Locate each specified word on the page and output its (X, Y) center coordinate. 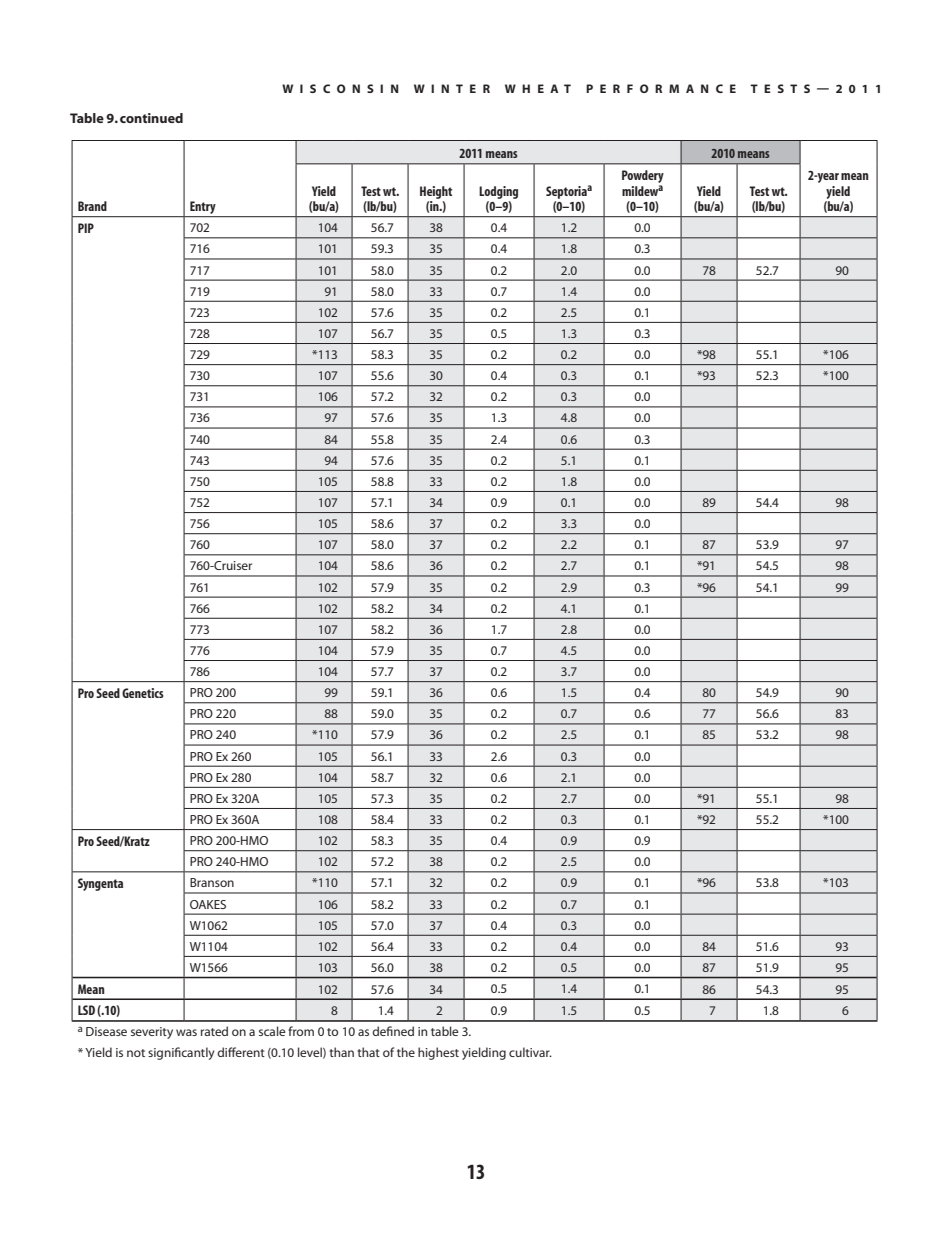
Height (436, 192)
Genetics (143, 693)
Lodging (498, 192)
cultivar (530, 1052)
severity (152, 1033)
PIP (86, 228)
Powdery (643, 176)
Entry (203, 209)
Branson (212, 882)
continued (151, 118)
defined (393, 1031)
